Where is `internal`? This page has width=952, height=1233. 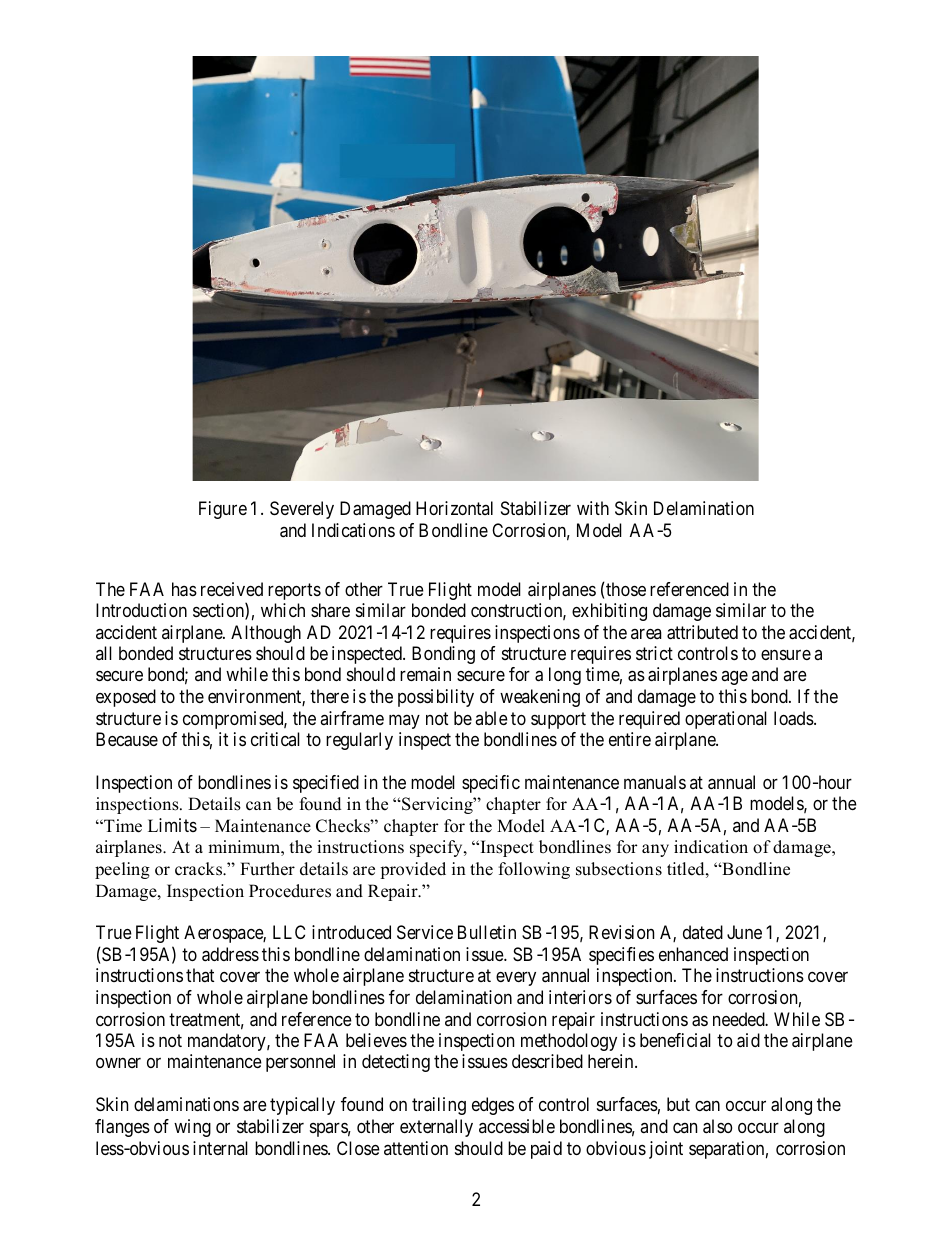
internal is located at coordinates (220, 1148).
